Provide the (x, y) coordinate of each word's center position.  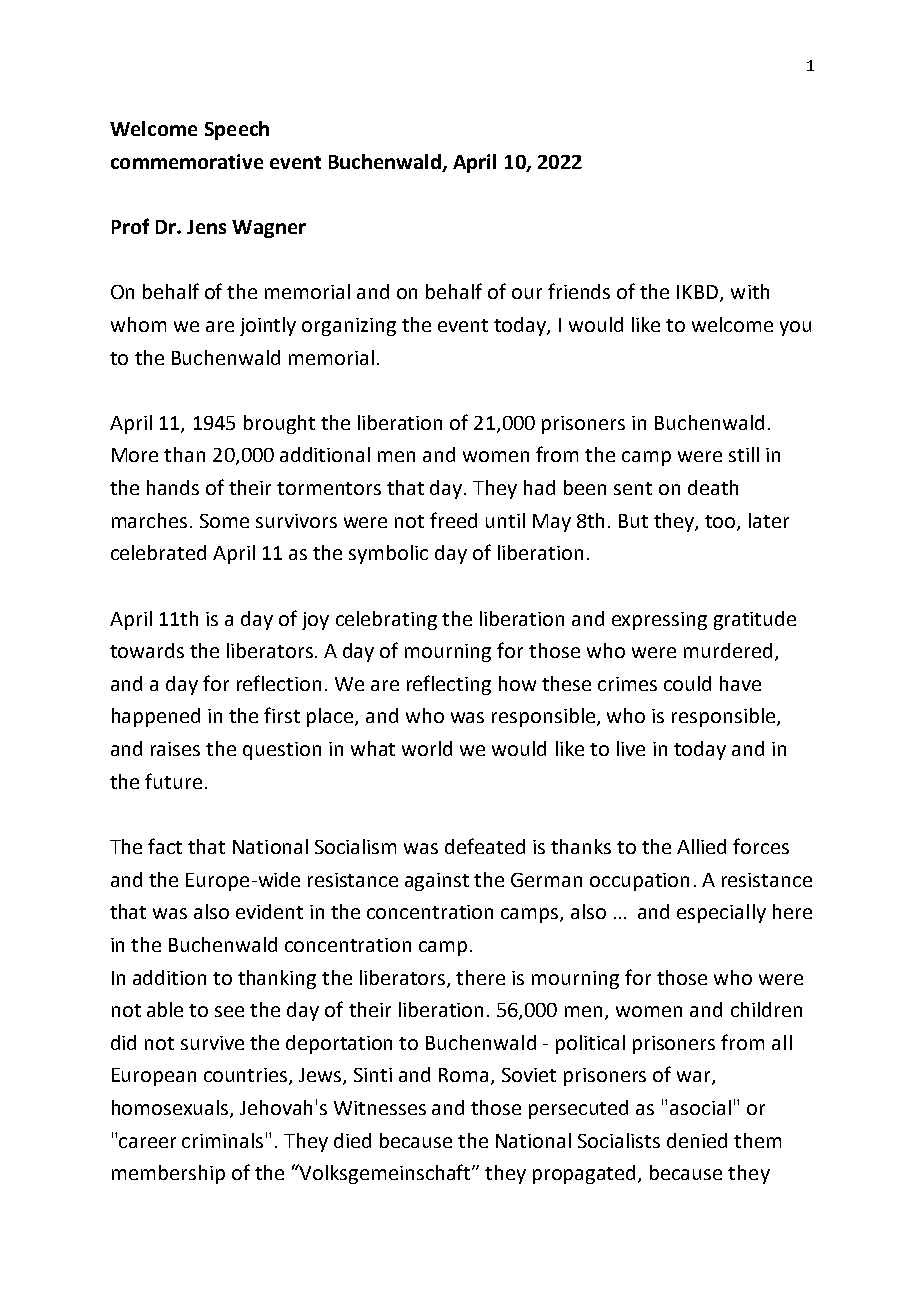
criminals (222, 1140)
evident (269, 911)
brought (279, 424)
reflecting (449, 685)
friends (579, 291)
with (750, 291)
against (437, 882)
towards (147, 650)
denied (697, 1140)
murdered (728, 650)
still (744, 454)
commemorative (187, 161)
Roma (465, 1076)
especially (721, 913)
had (539, 487)
